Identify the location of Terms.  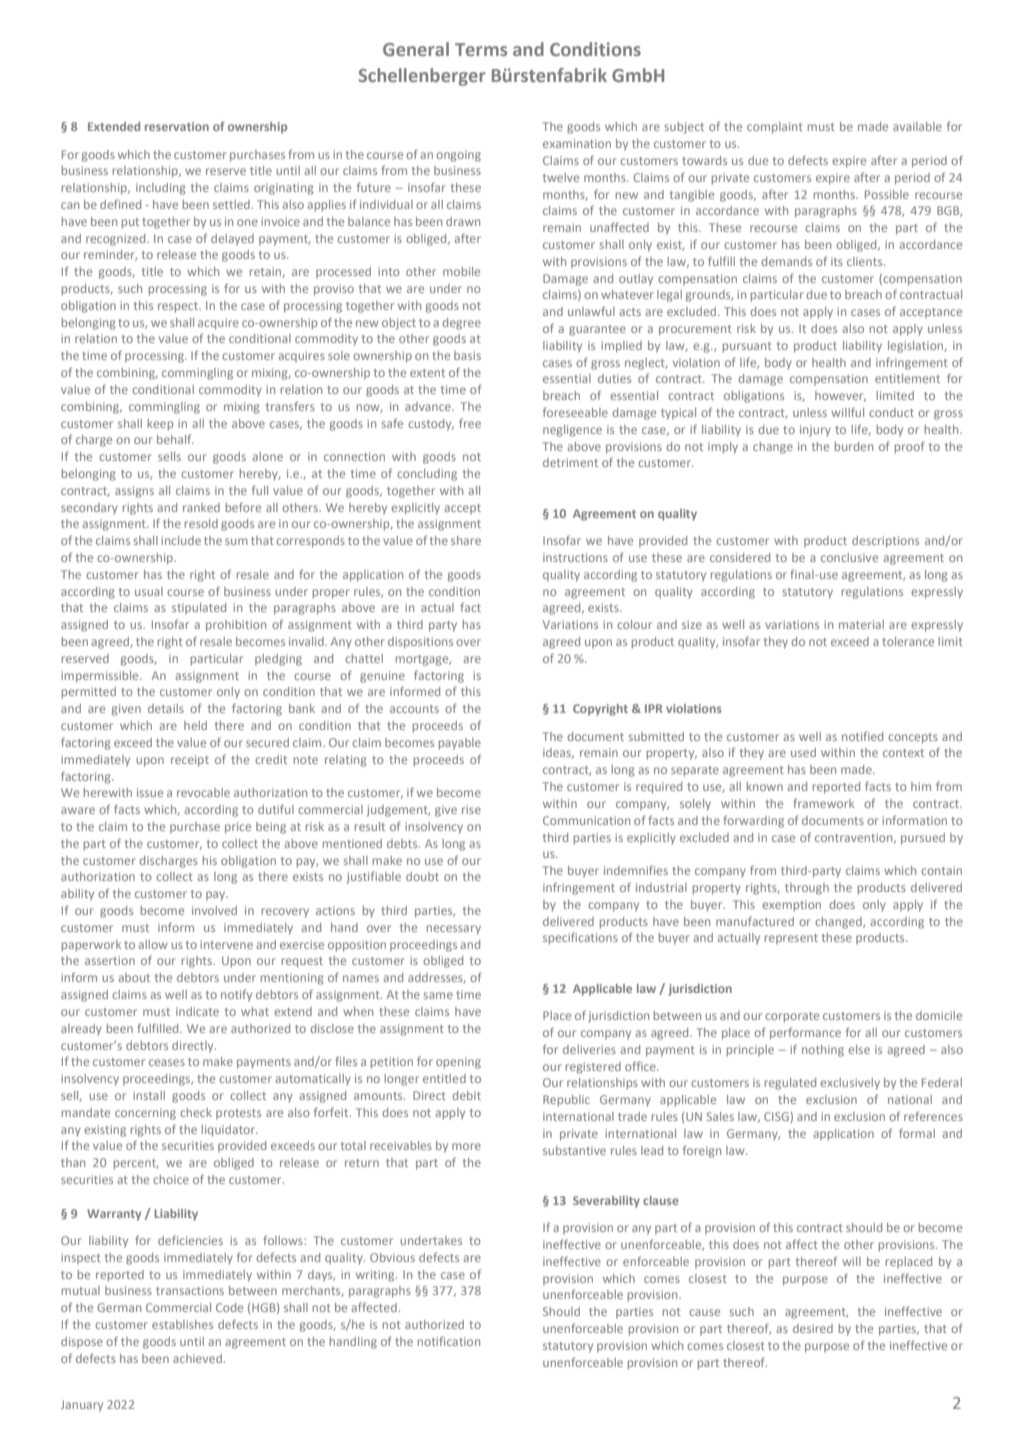
(481, 49).
